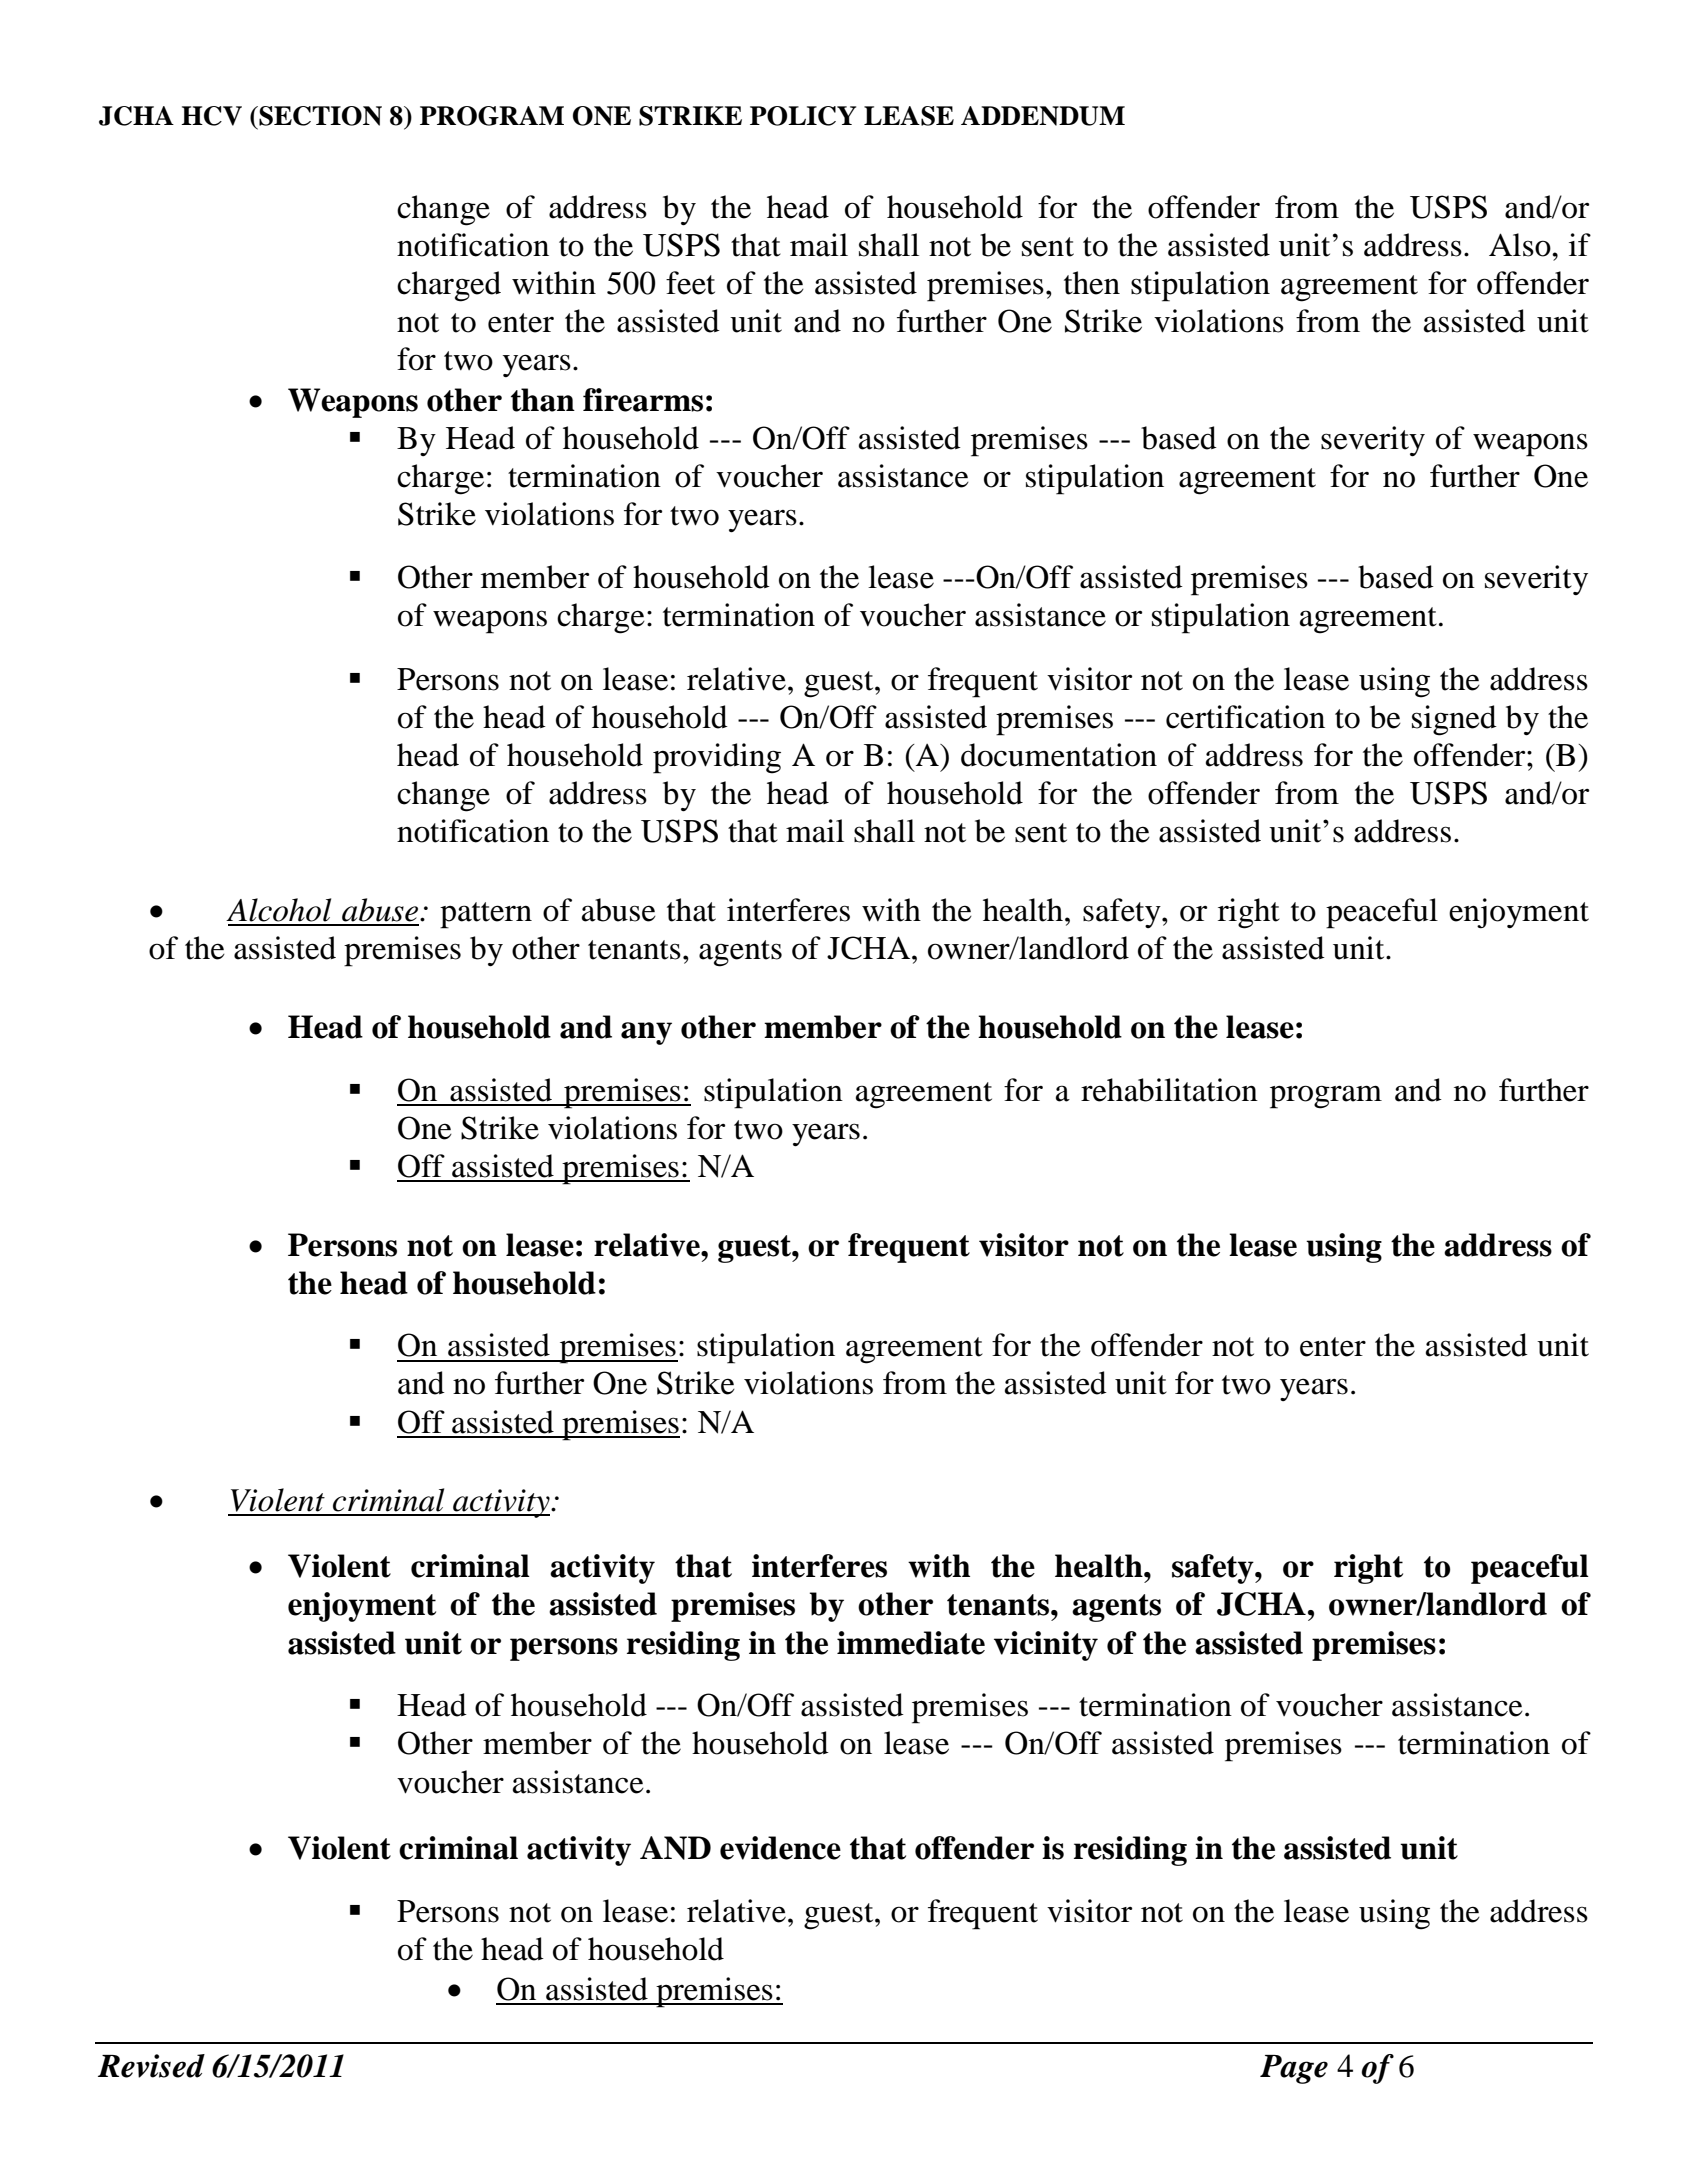 This image has width=1688, height=2184. What do you see at coordinates (803, 116) in the image?
I see `POLICY` at bounding box center [803, 116].
